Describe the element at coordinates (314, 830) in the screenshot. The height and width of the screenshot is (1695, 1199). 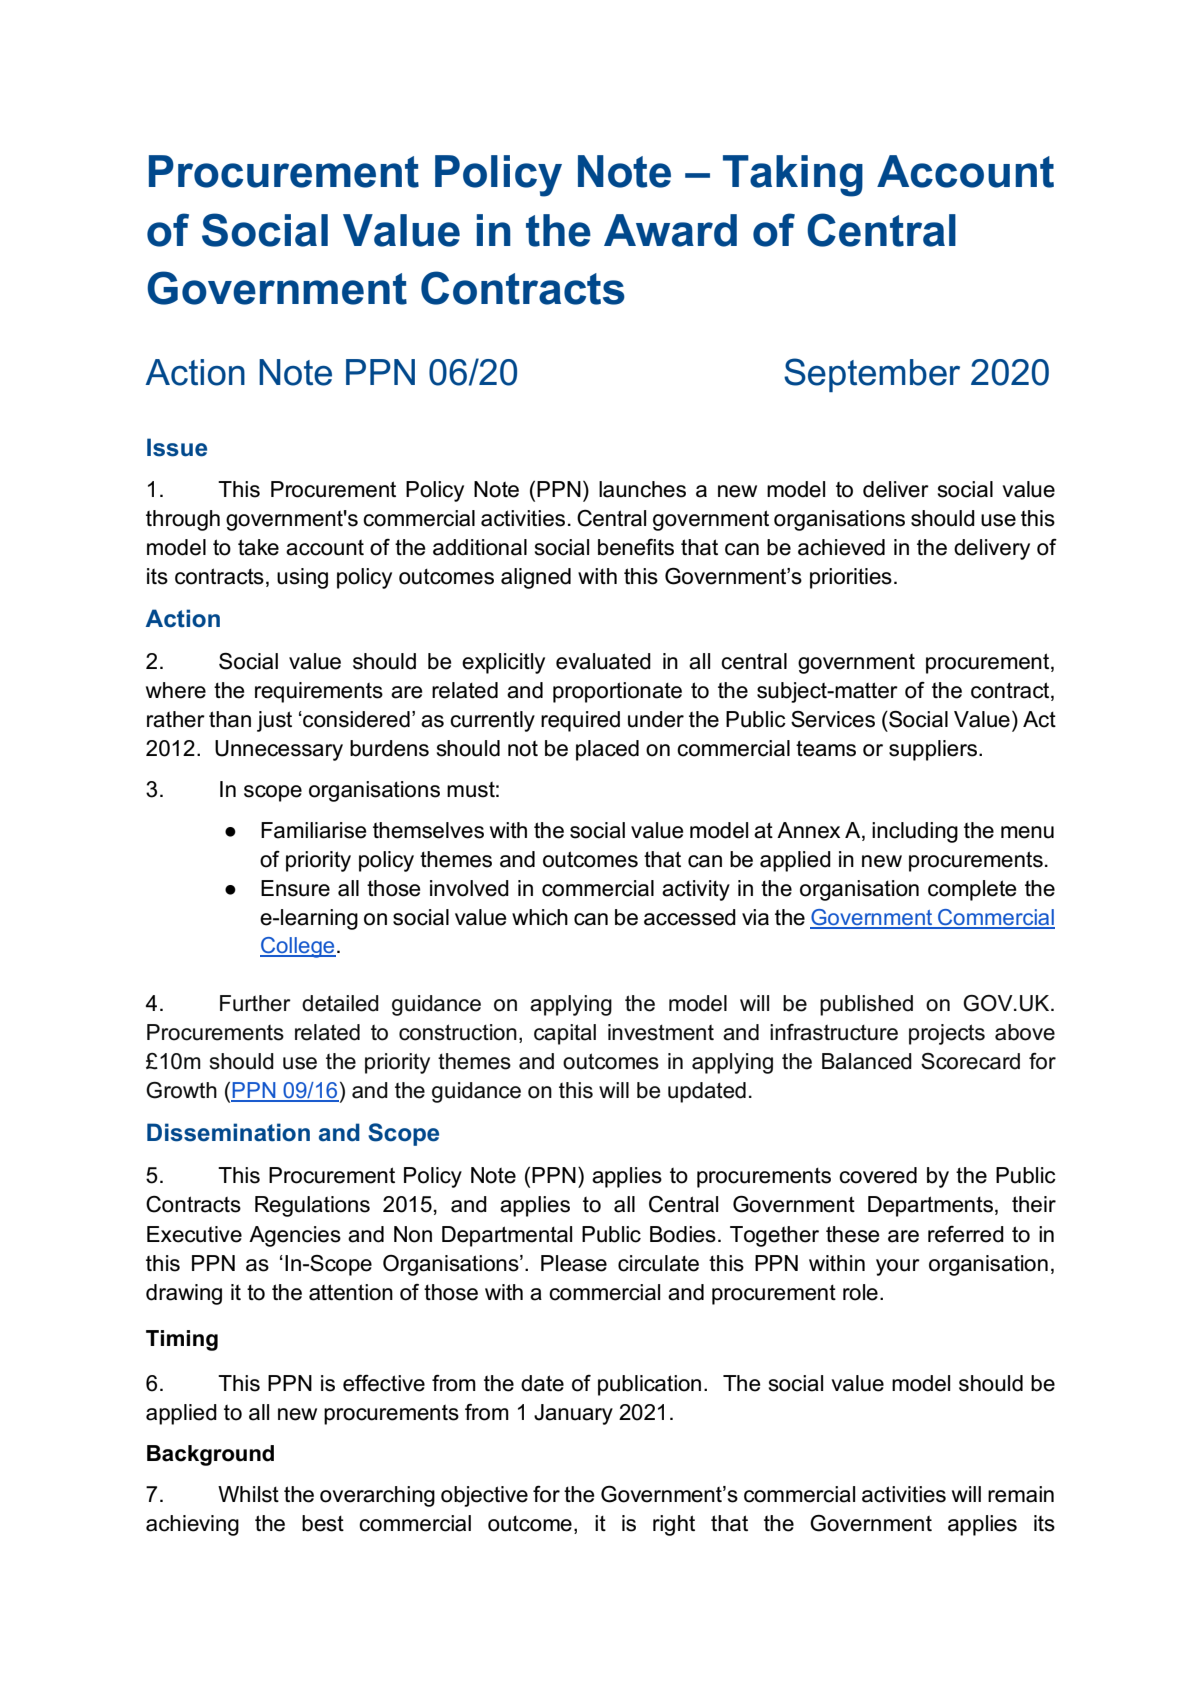
I see `Familiarise` at that location.
